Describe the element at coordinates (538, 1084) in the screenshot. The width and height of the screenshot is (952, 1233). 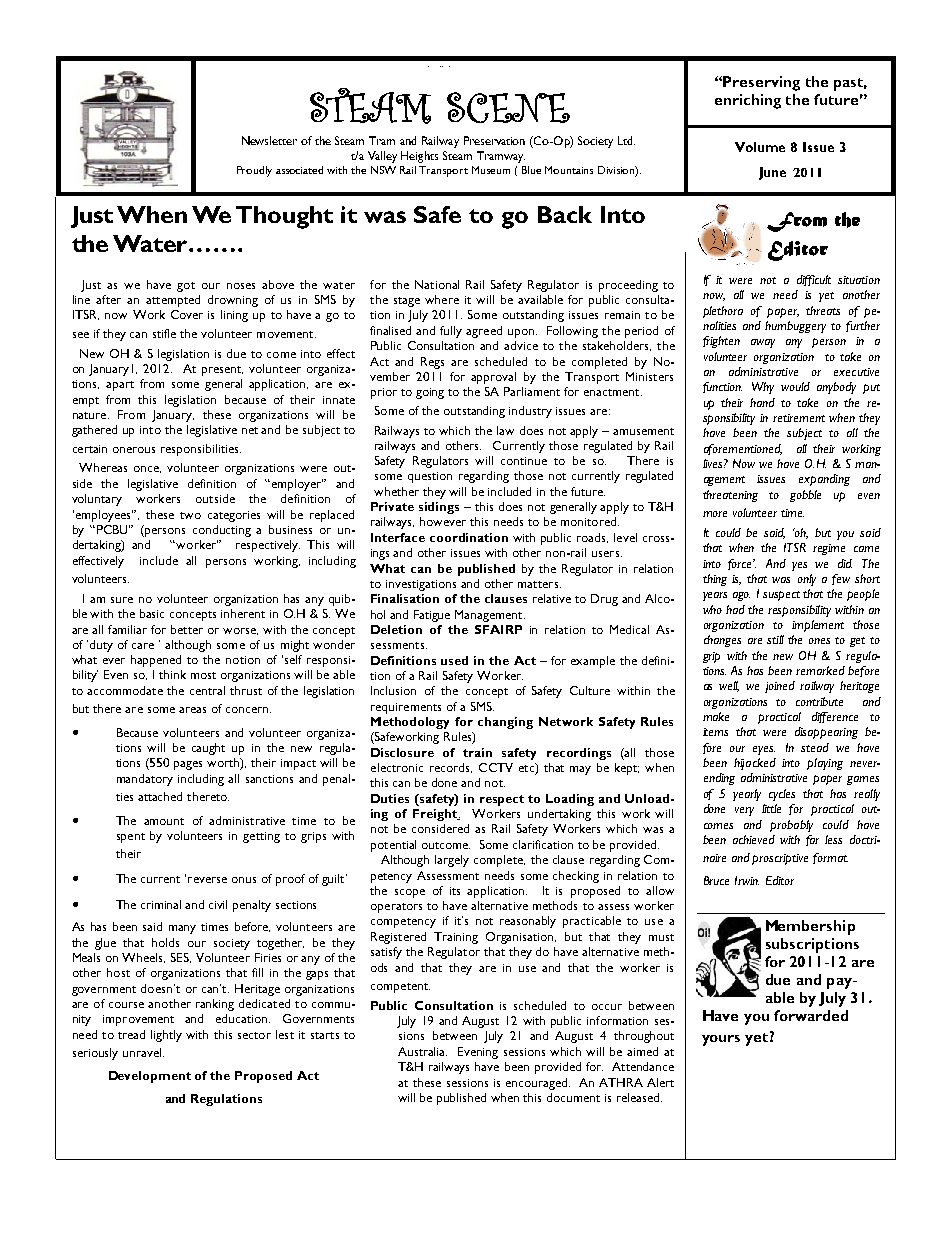
I see `encouraged` at that location.
